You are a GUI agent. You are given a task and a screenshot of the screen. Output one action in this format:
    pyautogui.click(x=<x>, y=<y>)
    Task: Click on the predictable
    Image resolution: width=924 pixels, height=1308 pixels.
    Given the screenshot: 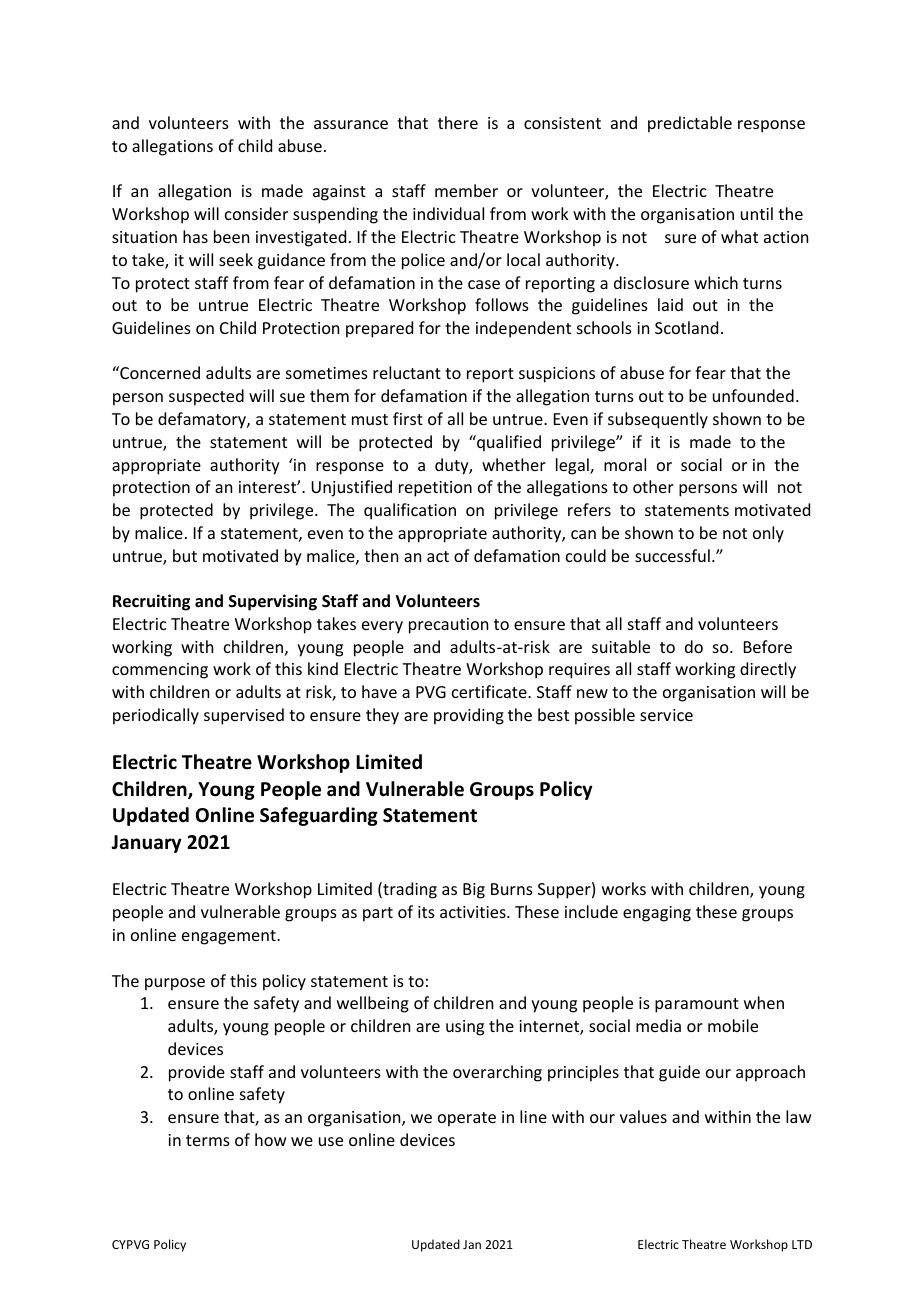 What is the action you would take?
    pyautogui.click(x=690, y=124)
